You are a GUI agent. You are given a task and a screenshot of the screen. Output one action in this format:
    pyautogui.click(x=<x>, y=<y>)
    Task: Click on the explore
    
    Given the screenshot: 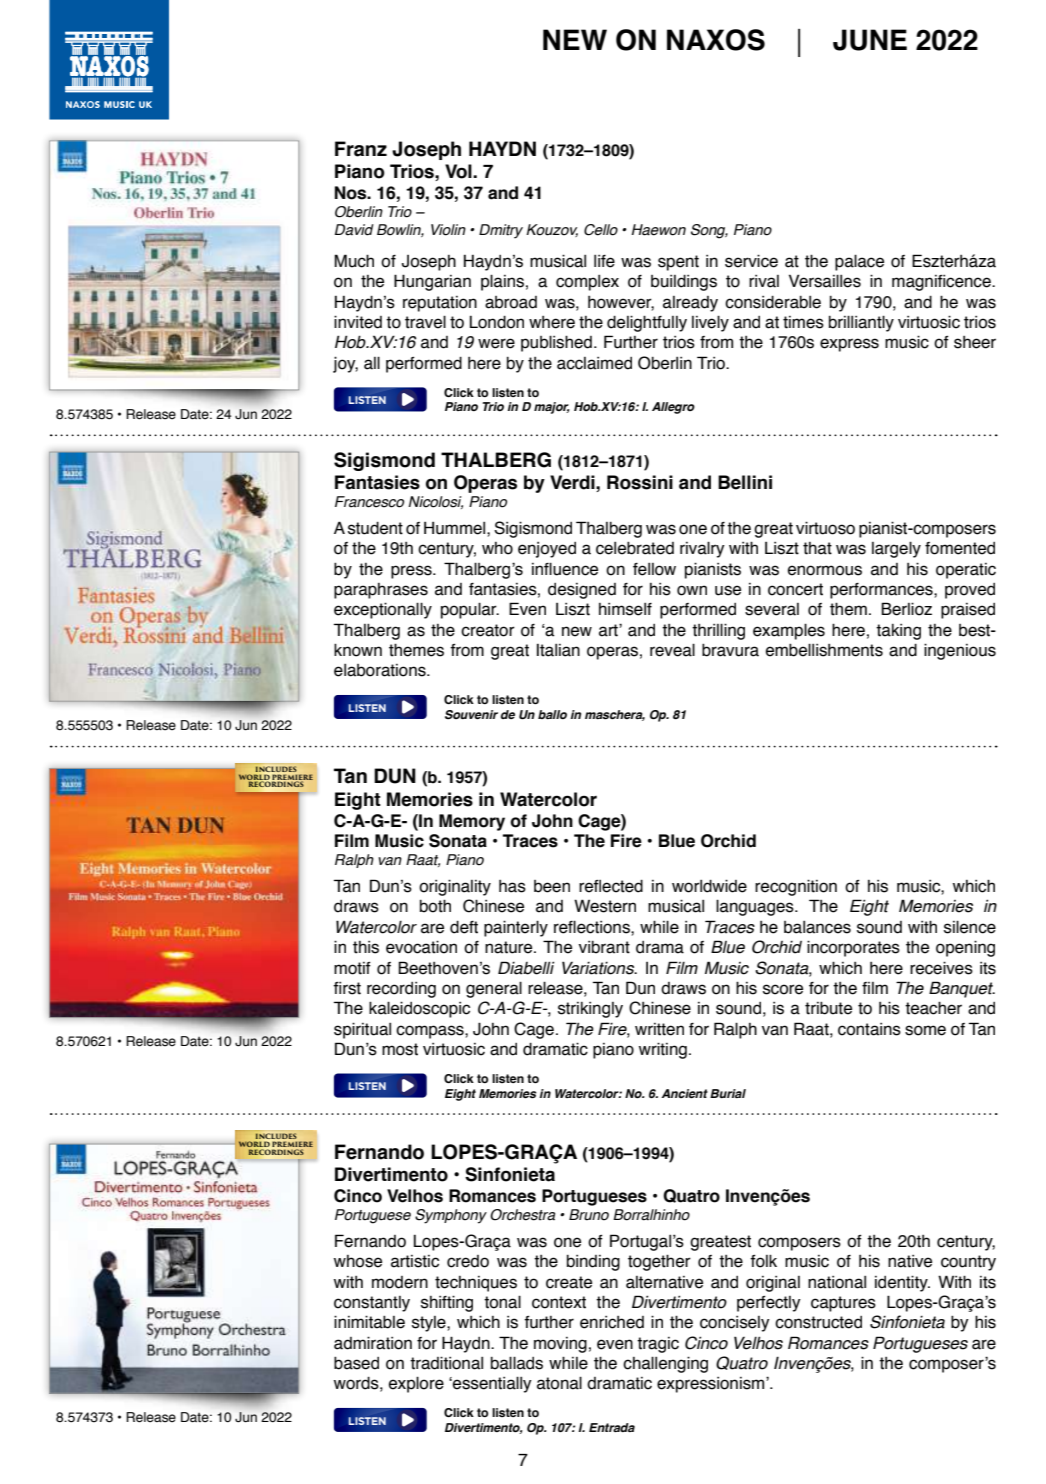 What is the action you would take?
    pyautogui.click(x=416, y=1384)
